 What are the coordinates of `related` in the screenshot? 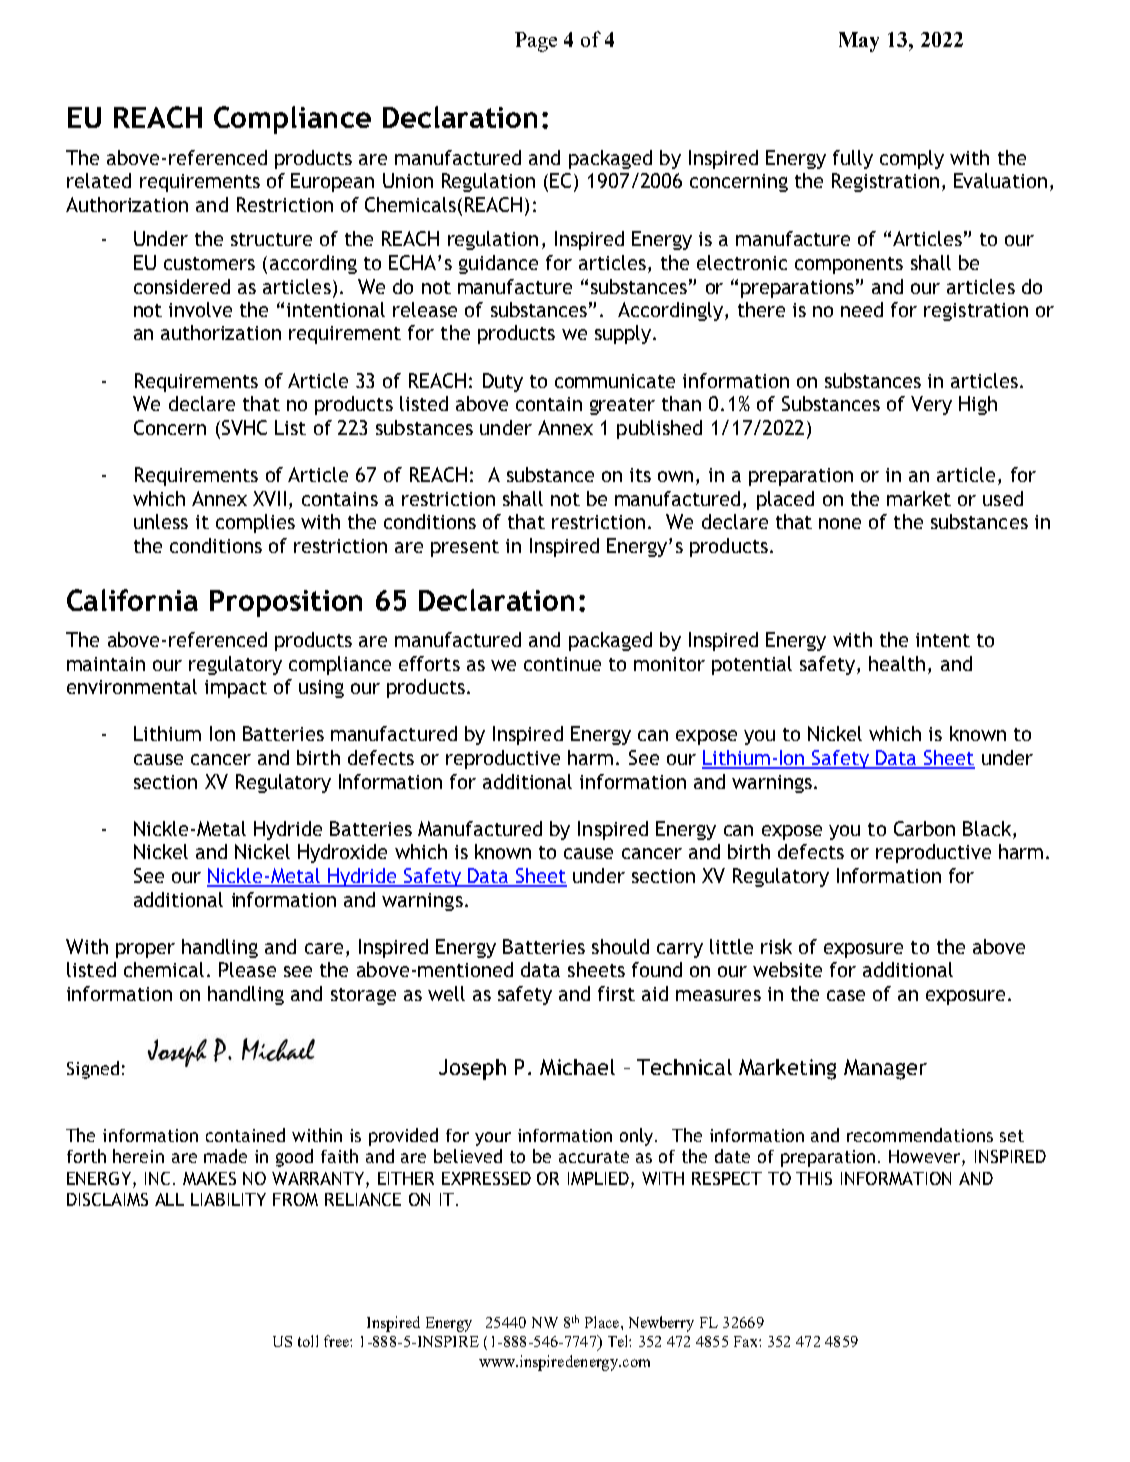 It's located at (99, 180).
